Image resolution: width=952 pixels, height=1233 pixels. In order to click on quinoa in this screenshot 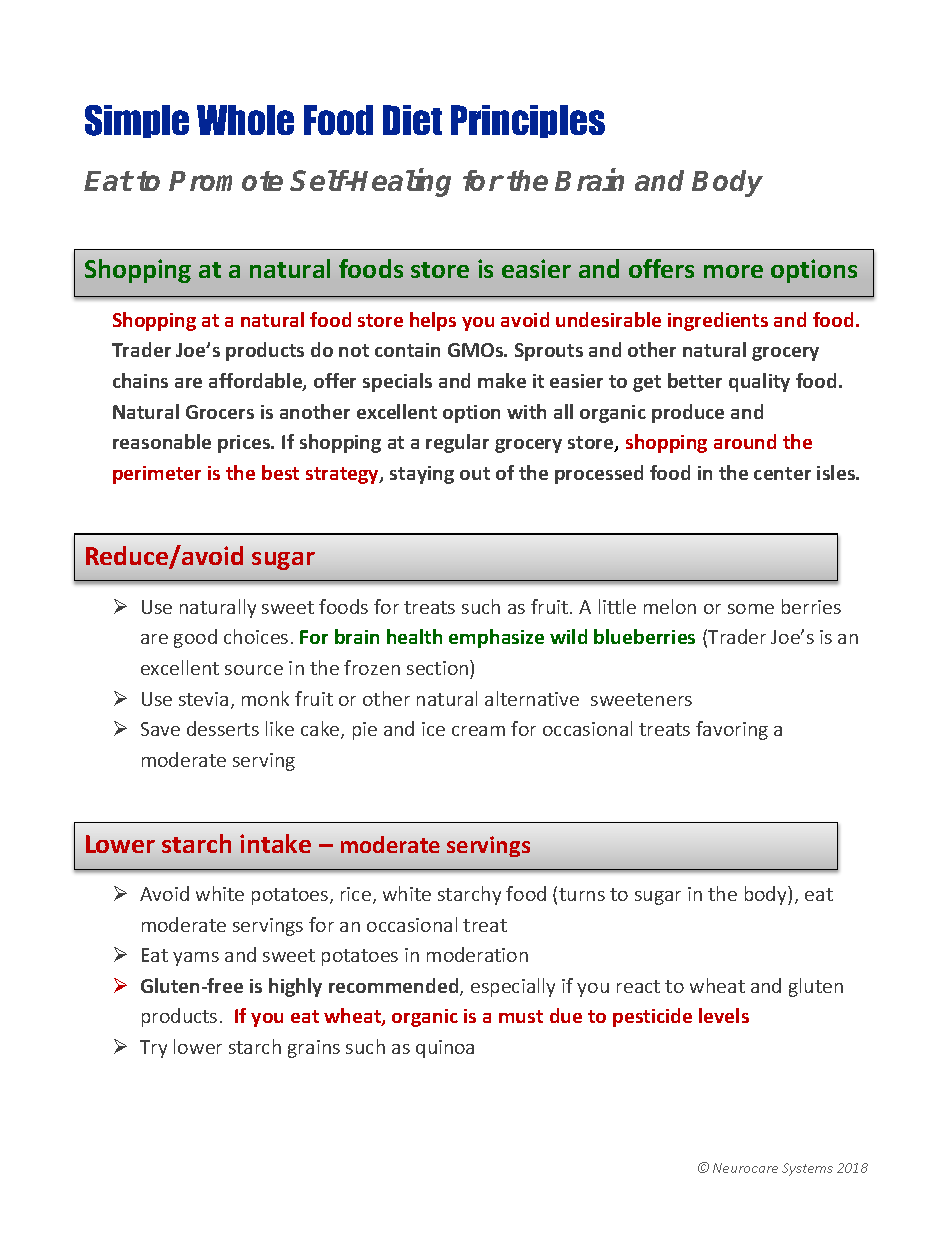, I will do `click(445, 1049)`.
